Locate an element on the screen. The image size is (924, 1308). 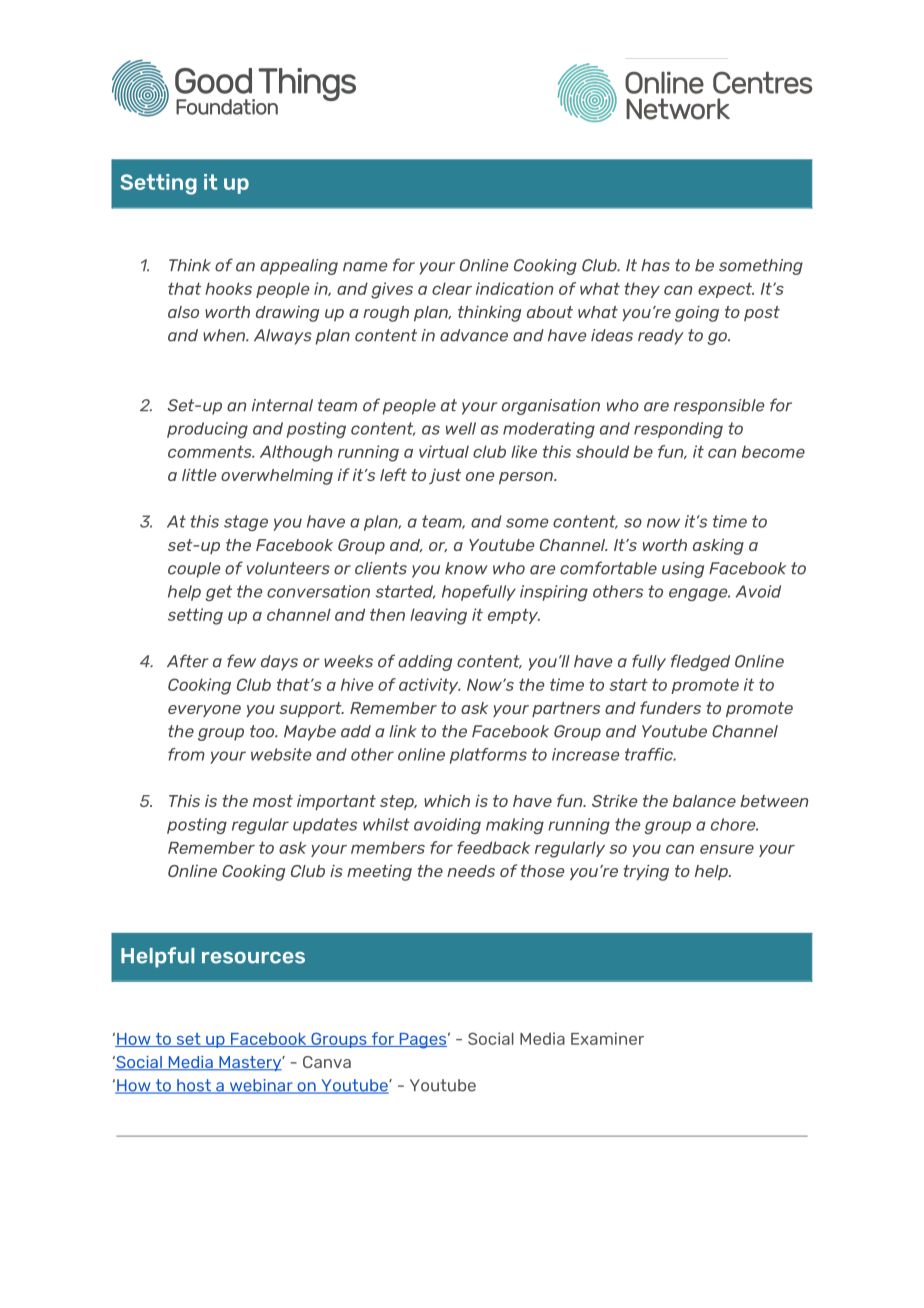
ensure is located at coordinates (727, 849).
